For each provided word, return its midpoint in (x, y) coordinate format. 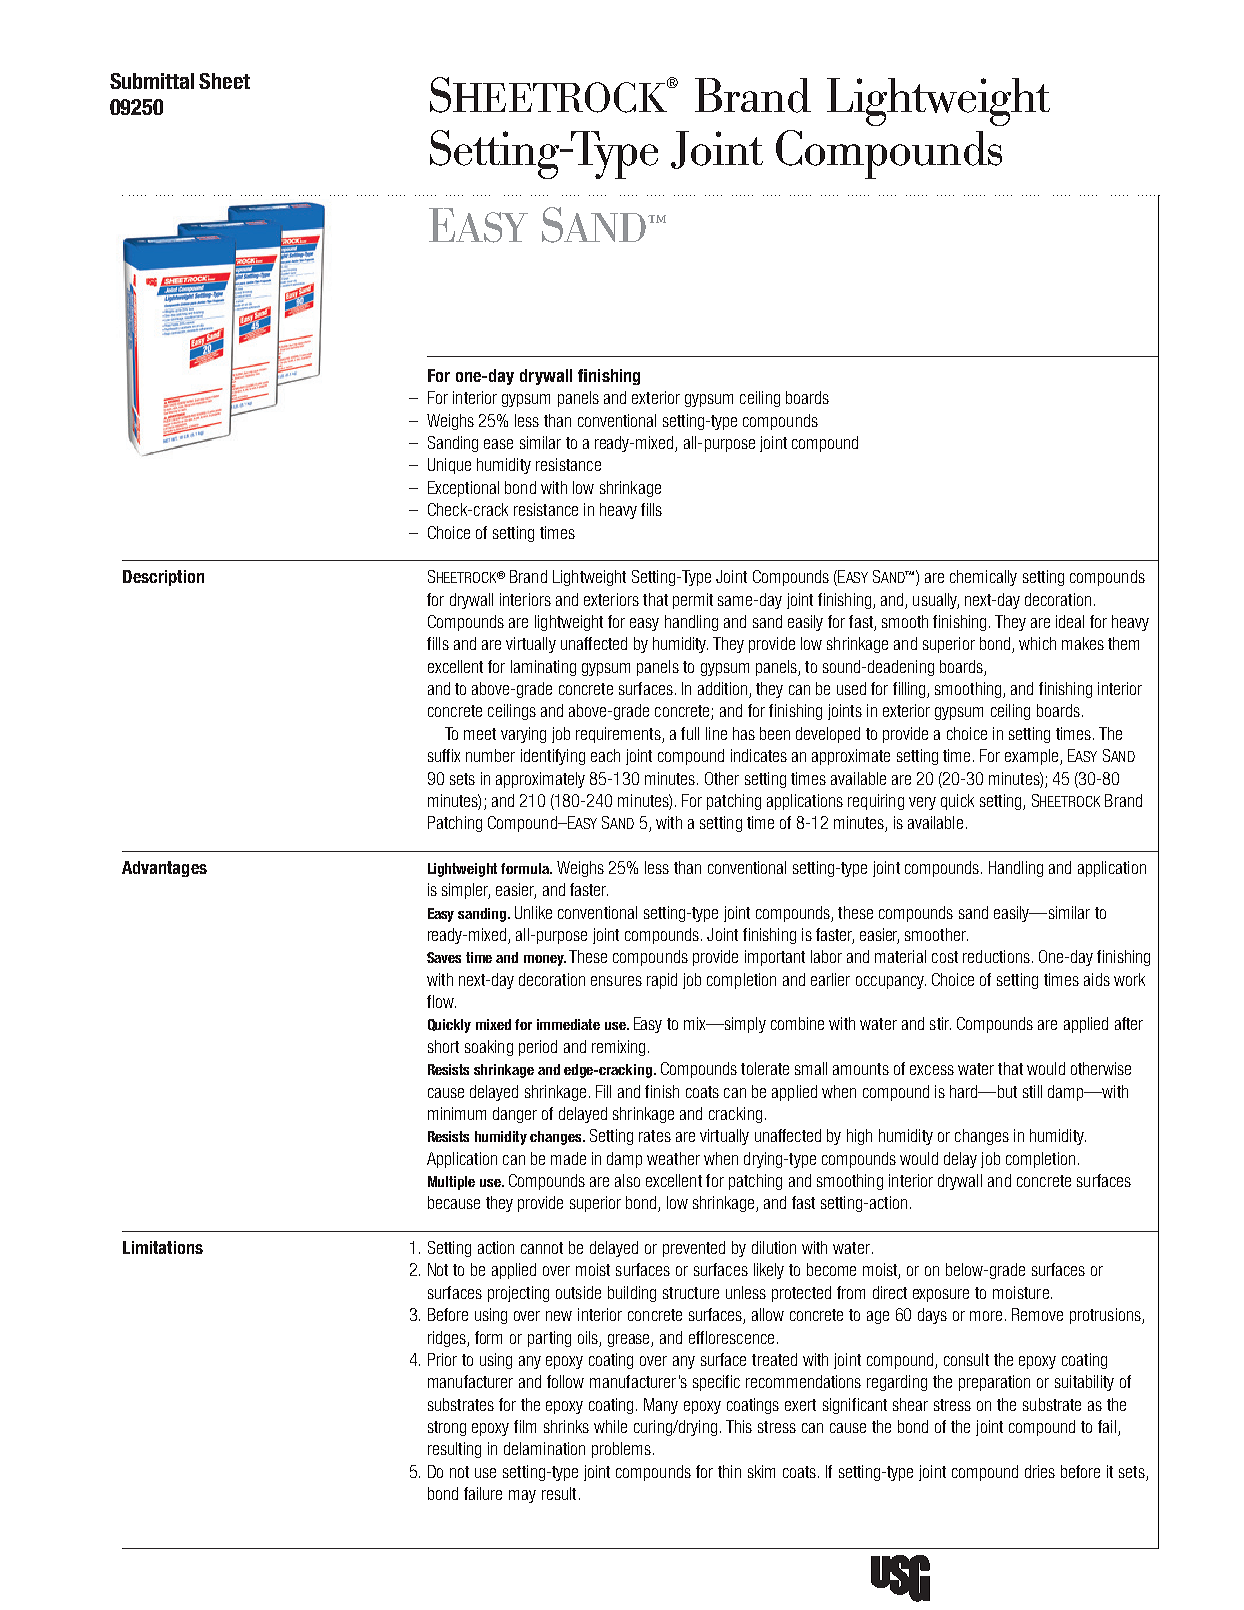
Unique (449, 466)
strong (447, 1428)
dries (1040, 1471)
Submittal (152, 81)
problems (621, 1450)
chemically (983, 578)
